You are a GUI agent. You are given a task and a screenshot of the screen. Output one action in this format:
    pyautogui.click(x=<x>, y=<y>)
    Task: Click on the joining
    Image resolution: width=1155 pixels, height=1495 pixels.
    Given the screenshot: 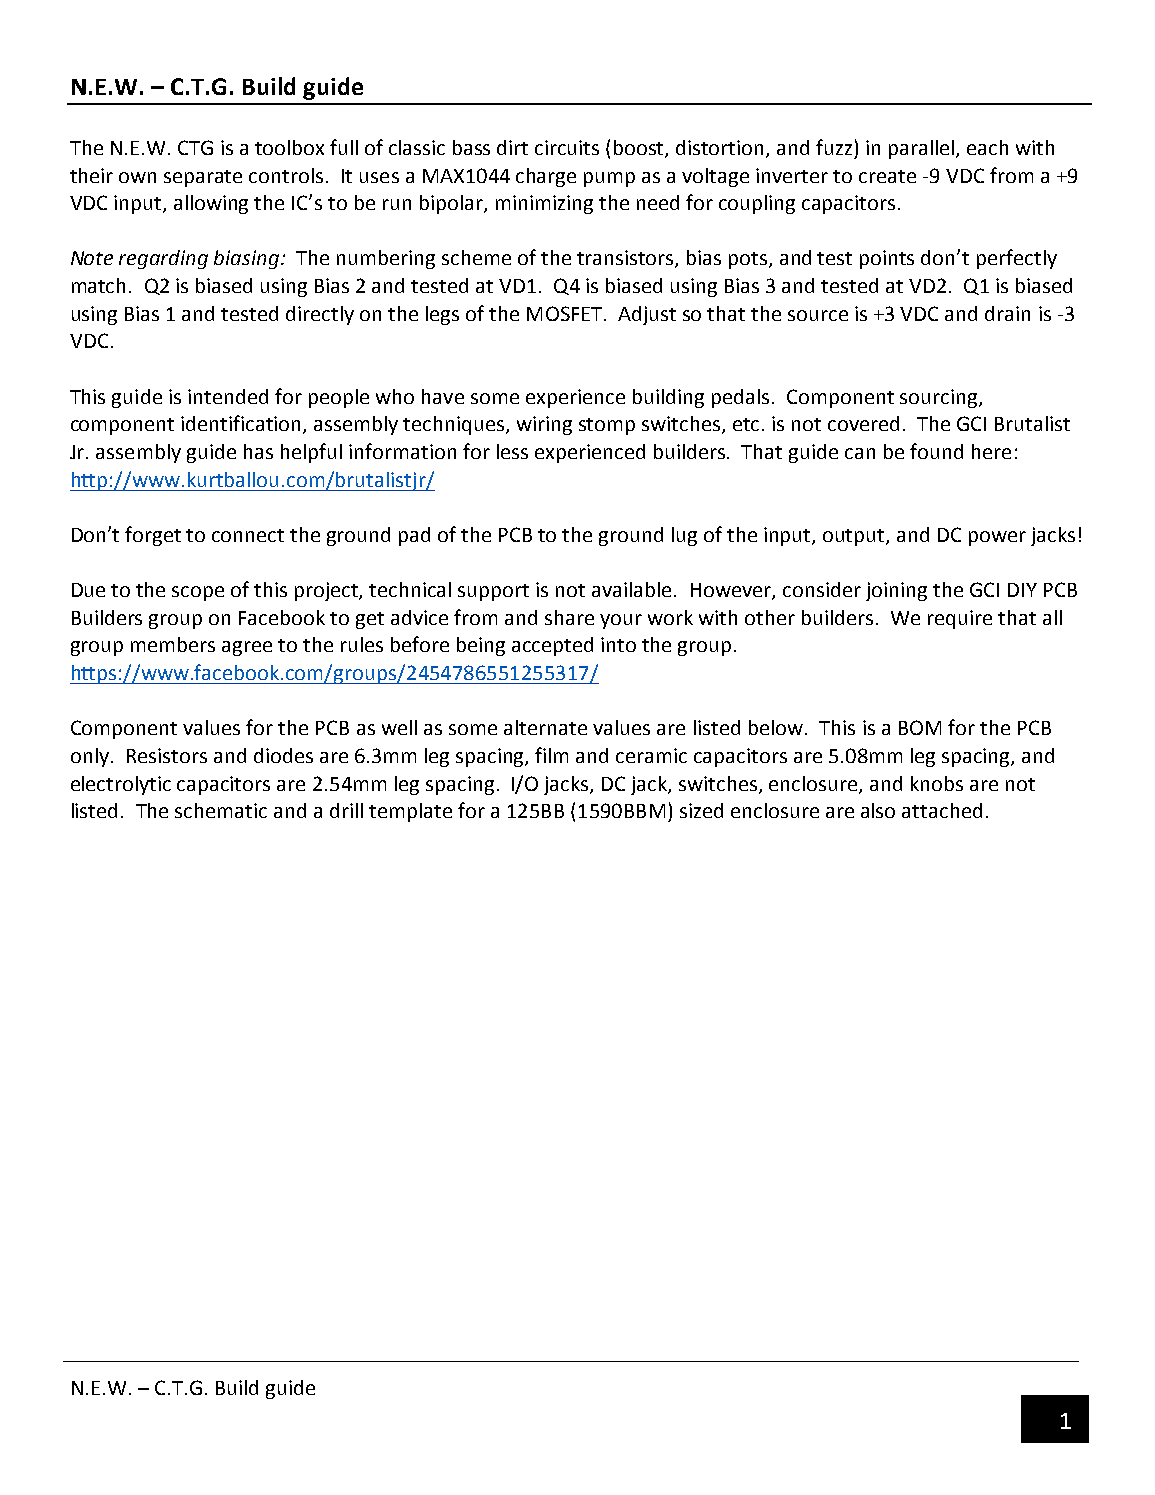 What is the action you would take?
    pyautogui.click(x=896, y=591)
